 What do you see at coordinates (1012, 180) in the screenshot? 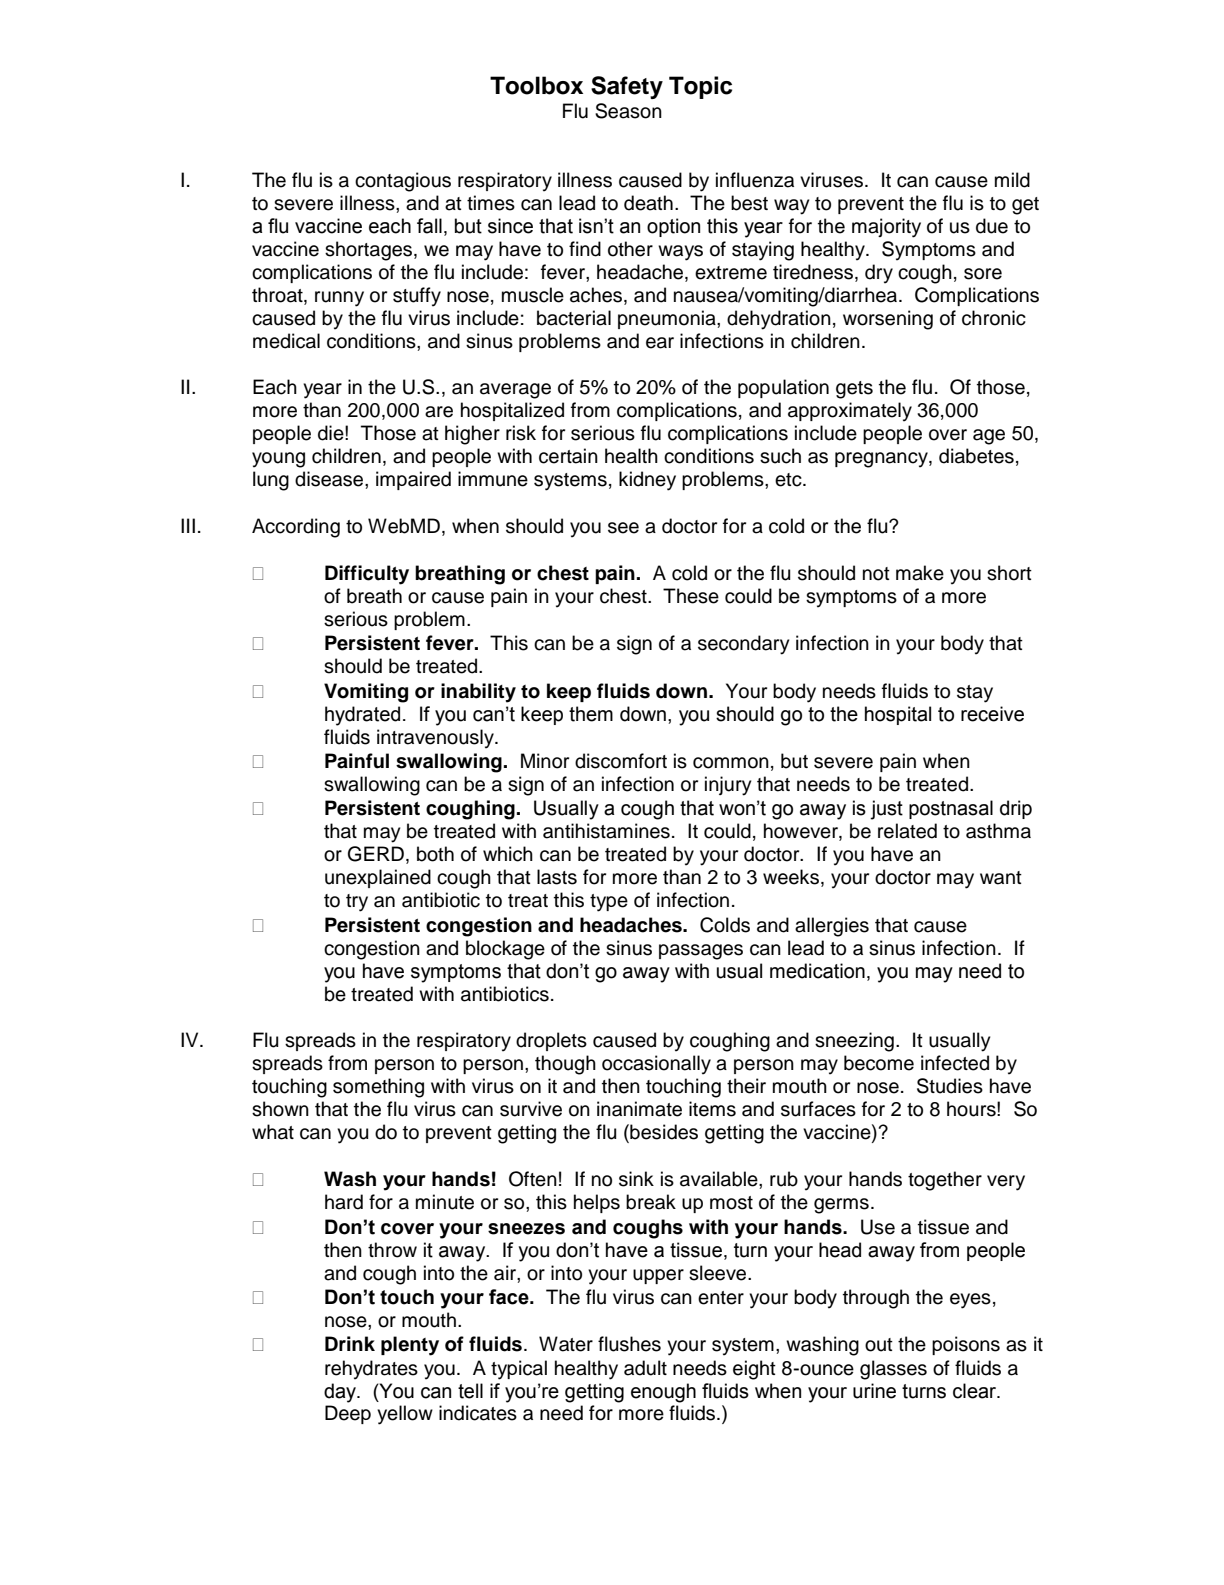
I see `mild` at bounding box center [1012, 180].
